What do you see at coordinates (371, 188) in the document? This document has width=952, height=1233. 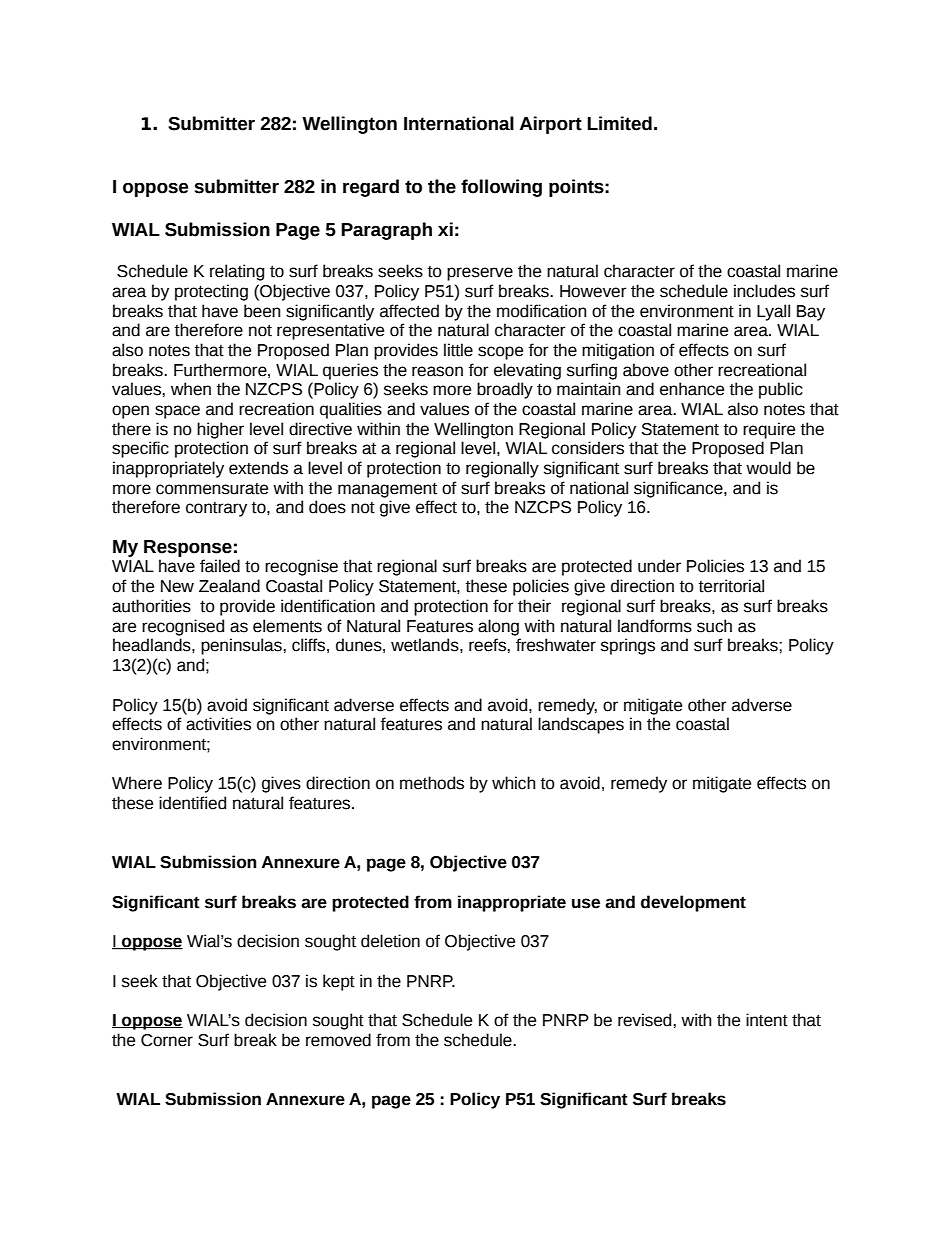 I see `regard` at bounding box center [371, 188].
